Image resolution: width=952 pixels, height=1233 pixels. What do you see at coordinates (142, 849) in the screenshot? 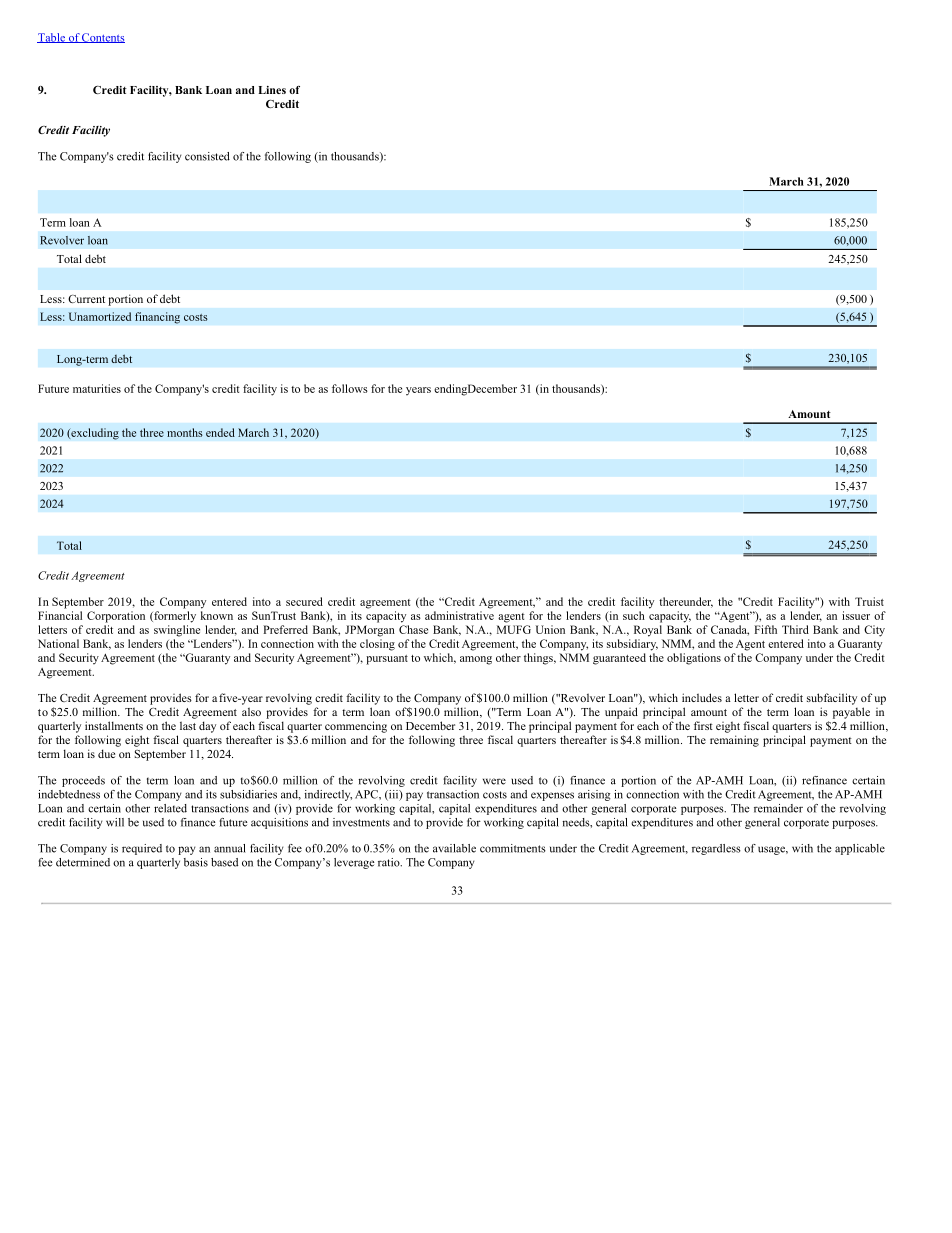
I see `required` at bounding box center [142, 849].
